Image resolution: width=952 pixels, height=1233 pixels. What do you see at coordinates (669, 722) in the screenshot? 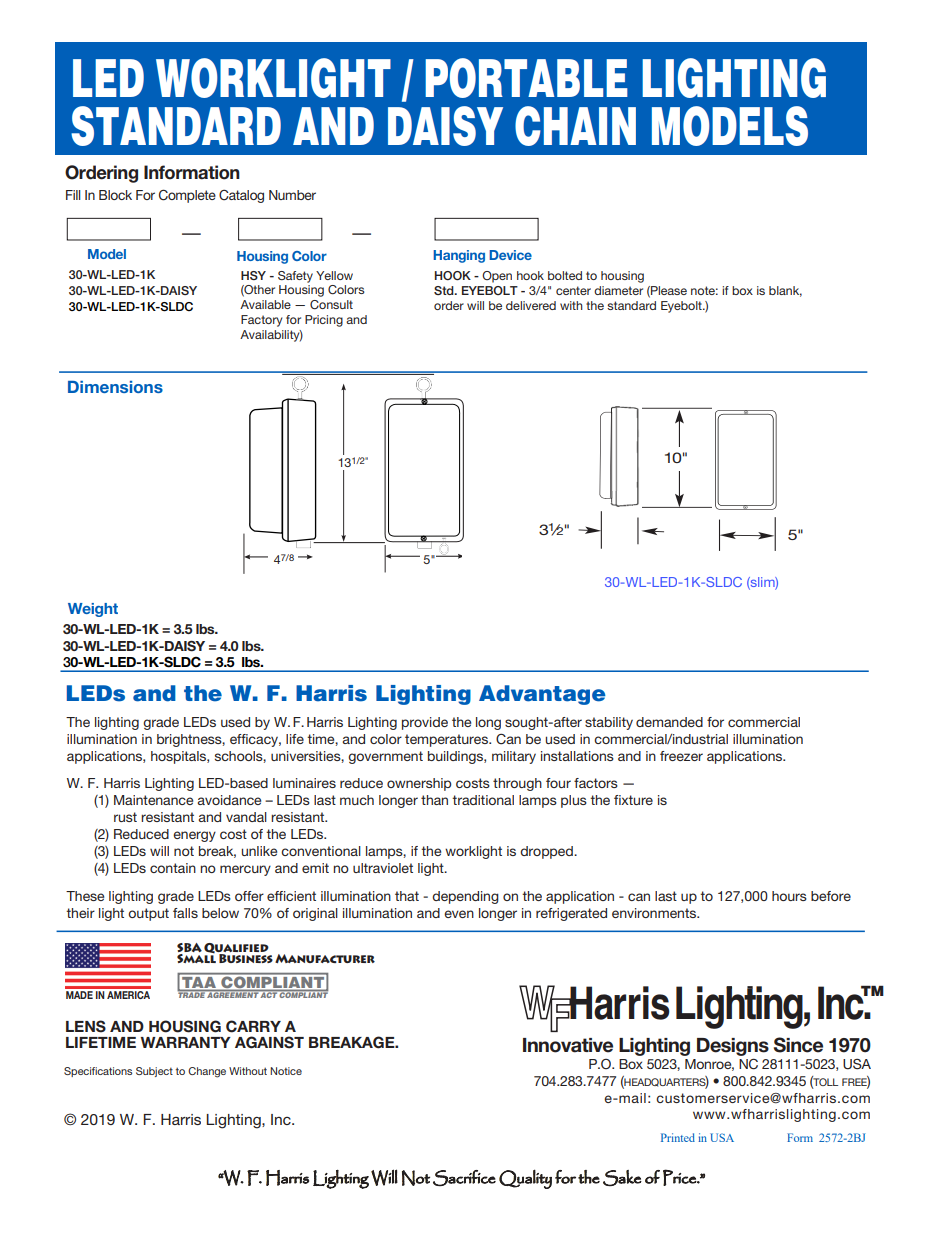
I see `demanded` at bounding box center [669, 722].
